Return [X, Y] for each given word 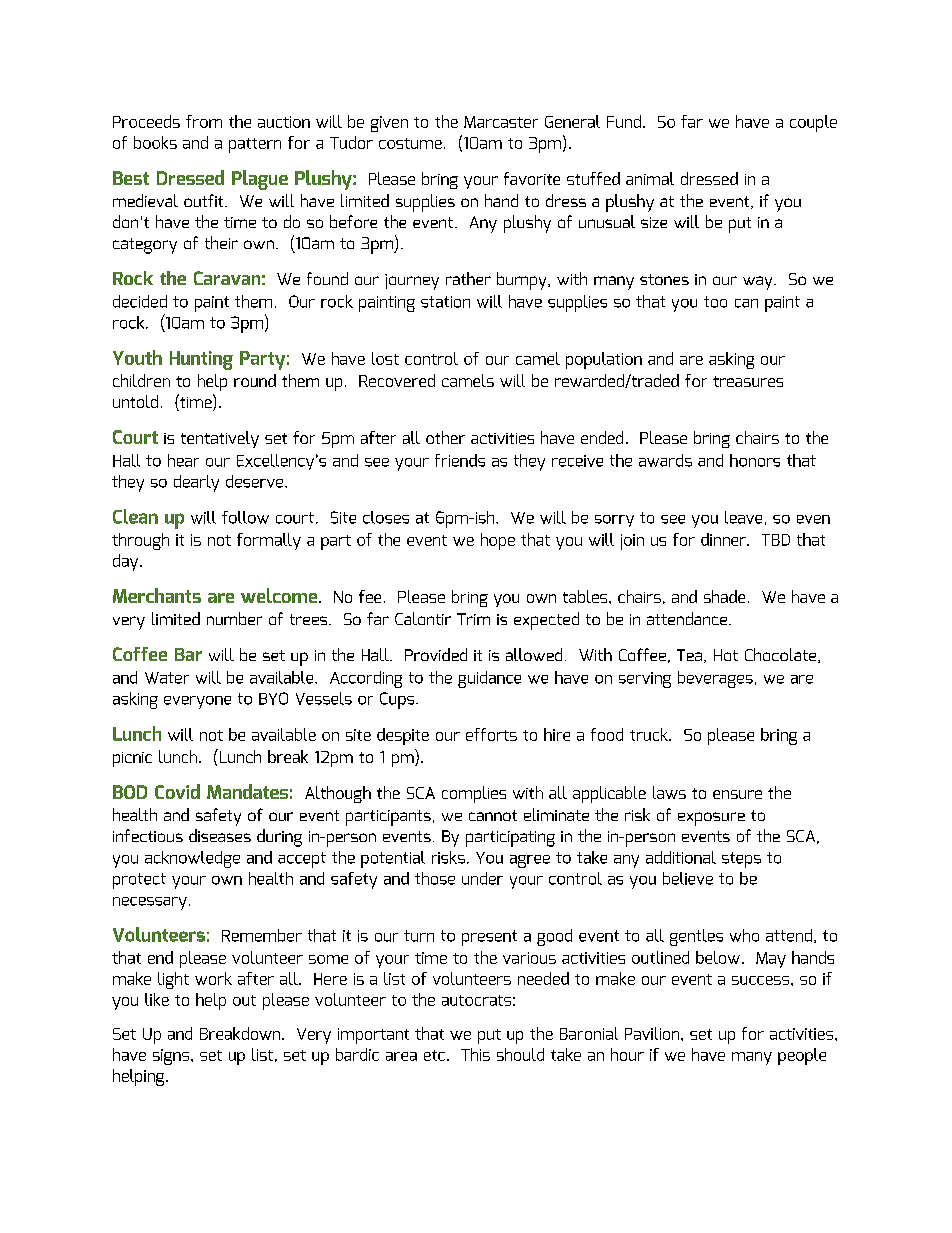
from [204, 121]
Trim [473, 619]
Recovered [397, 380]
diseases [220, 835]
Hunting [201, 360]
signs [171, 1057]
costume [410, 143]
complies [474, 794]
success [762, 980]
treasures [748, 381]
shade [724, 596]
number [234, 618]
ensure [737, 794]
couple [813, 123]
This [475, 1054]
